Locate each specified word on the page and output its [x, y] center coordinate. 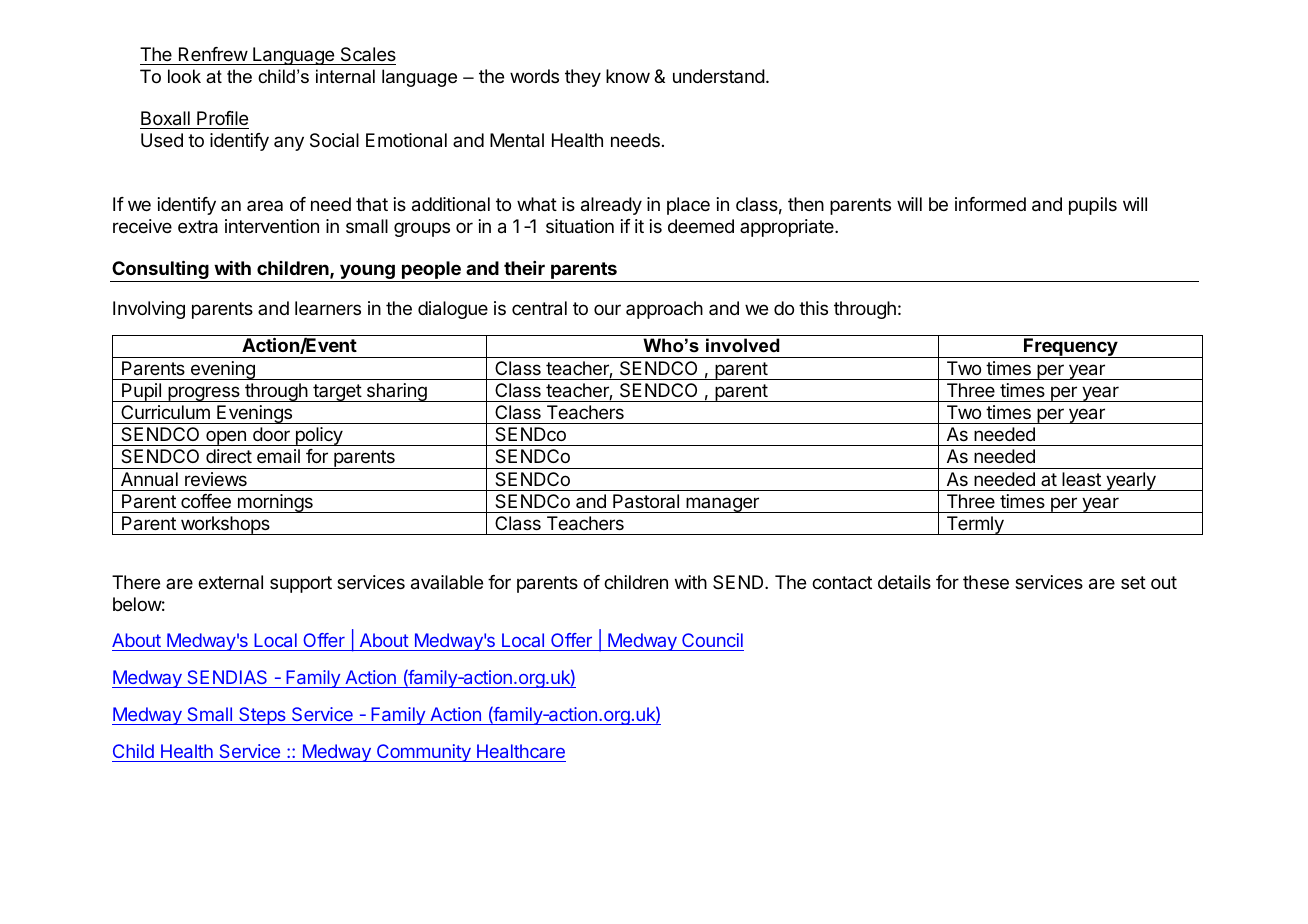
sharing [396, 392]
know [628, 76]
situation [580, 226]
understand [719, 76]
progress [204, 394]
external [230, 582]
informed [990, 204]
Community [423, 753]
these [986, 582]
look [184, 76]
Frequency [1070, 348]
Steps [262, 716]
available [447, 582]
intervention [272, 226]
